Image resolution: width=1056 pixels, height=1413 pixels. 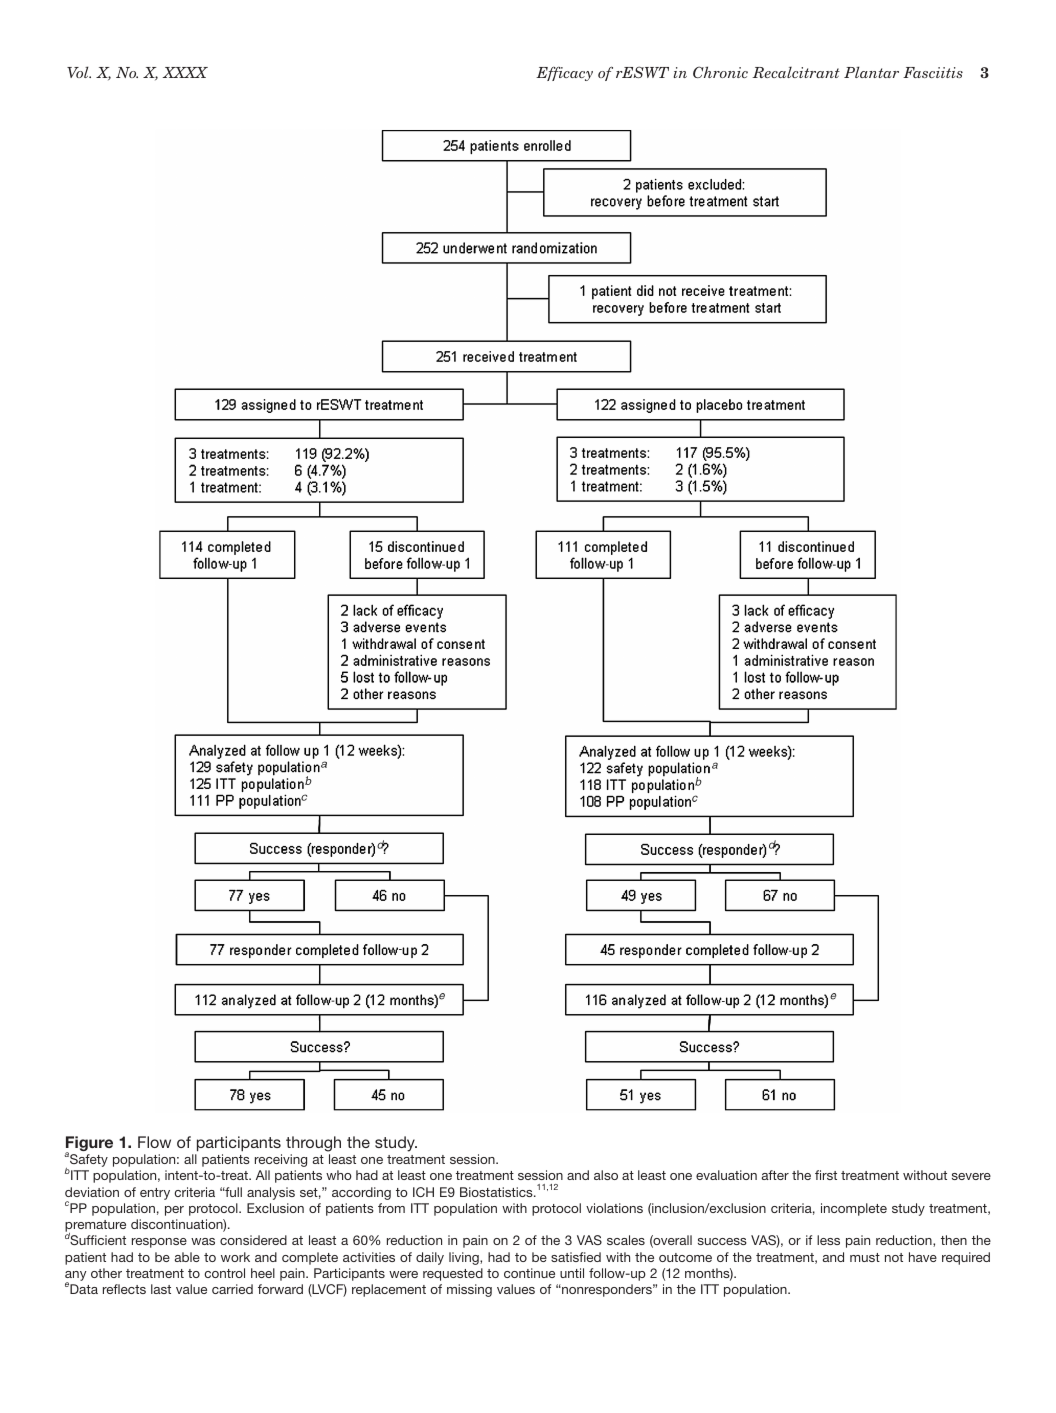 I want to click on after, so click(x=775, y=1175).
